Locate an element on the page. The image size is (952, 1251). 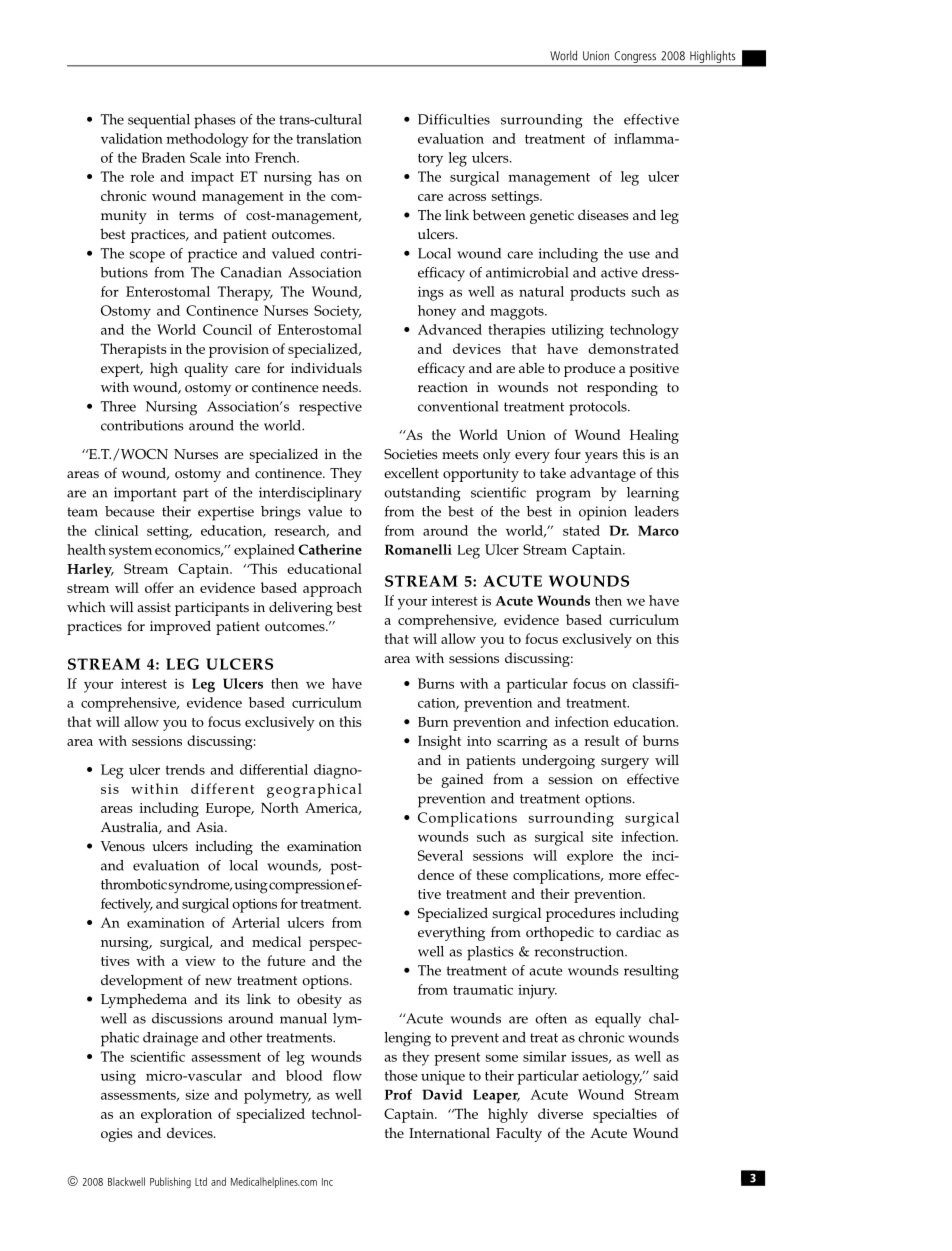
Societies is located at coordinates (411, 454).
